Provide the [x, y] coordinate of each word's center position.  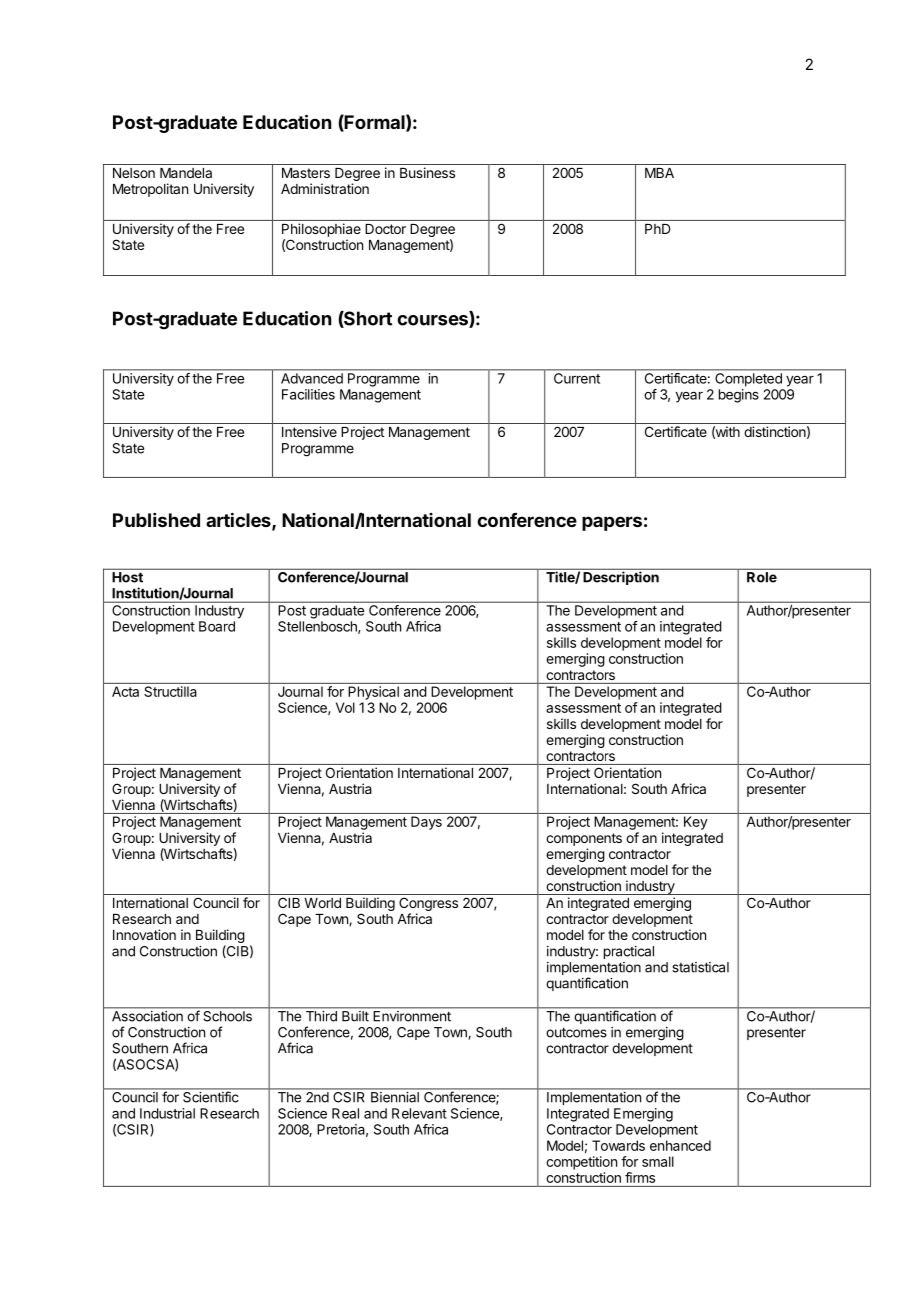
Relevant [419, 1113]
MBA [659, 173]
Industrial [167, 1113]
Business [427, 172]
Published [156, 520]
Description [621, 578]
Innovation [144, 934]
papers [612, 523]
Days [426, 823]
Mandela [186, 173]
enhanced [680, 1145]
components [584, 839]
